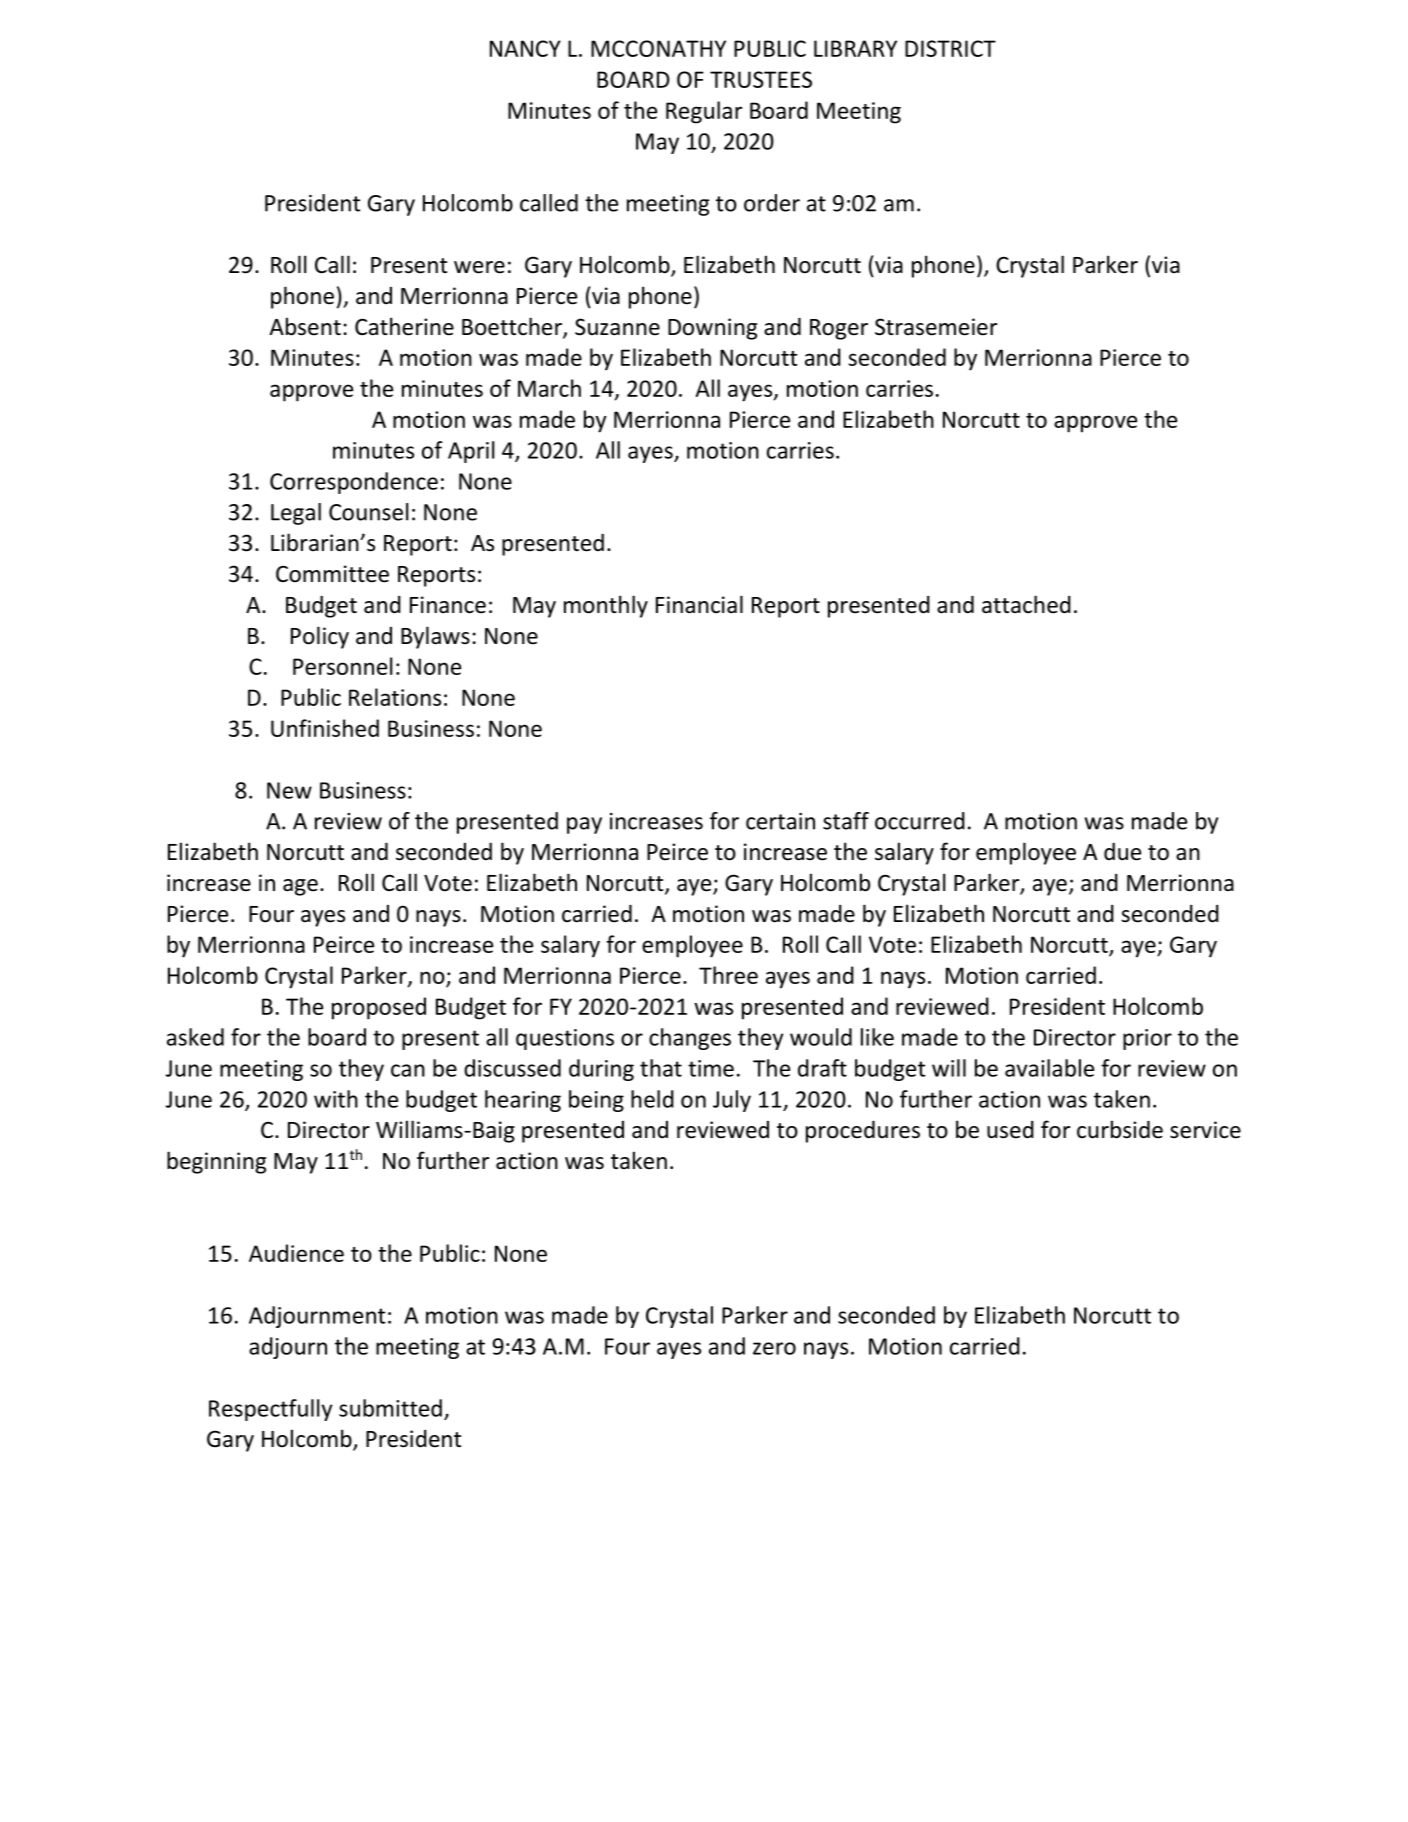 The height and width of the page is (1822, 1408). Describe the element at coordinates (704, 112) in the page. I see `Regular` at that location.
